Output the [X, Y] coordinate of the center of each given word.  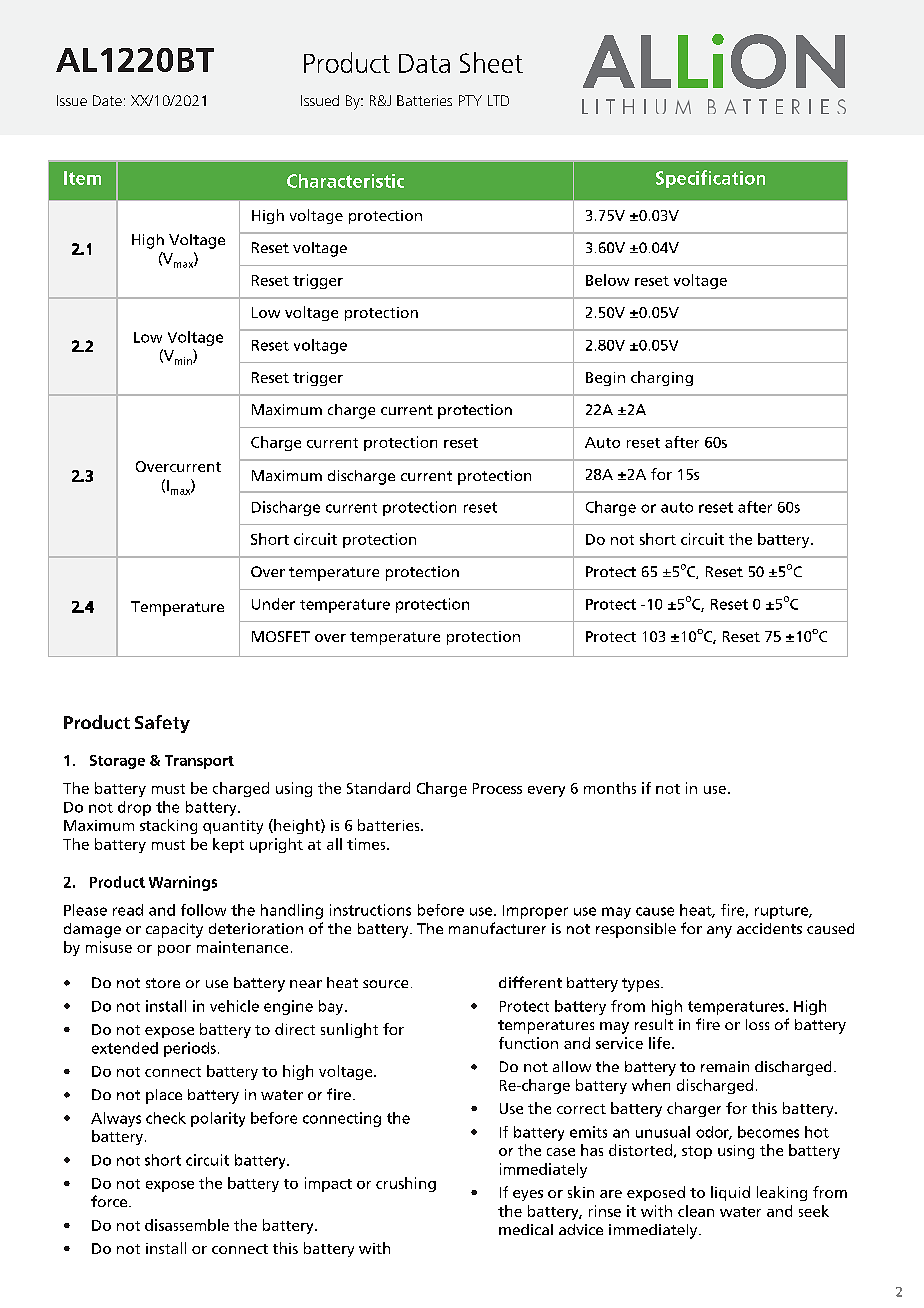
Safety [162, 724]
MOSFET [281, 636]
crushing [406, 1184]
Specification [710, 179]
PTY [470, 100]
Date [107, 100]
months [610, 788]
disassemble [187, 1225]
